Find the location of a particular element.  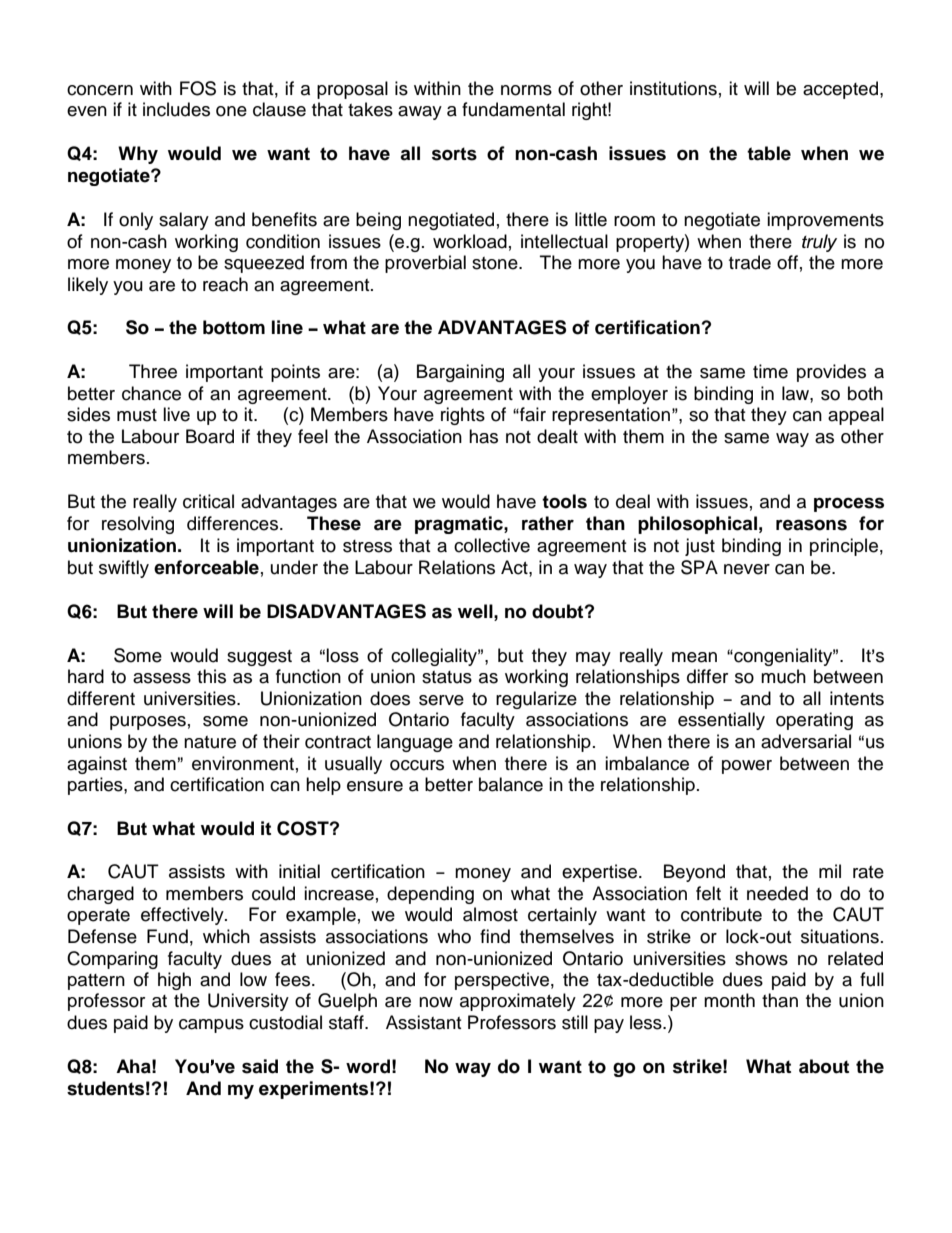

away is located at coordinates (420, 113).
